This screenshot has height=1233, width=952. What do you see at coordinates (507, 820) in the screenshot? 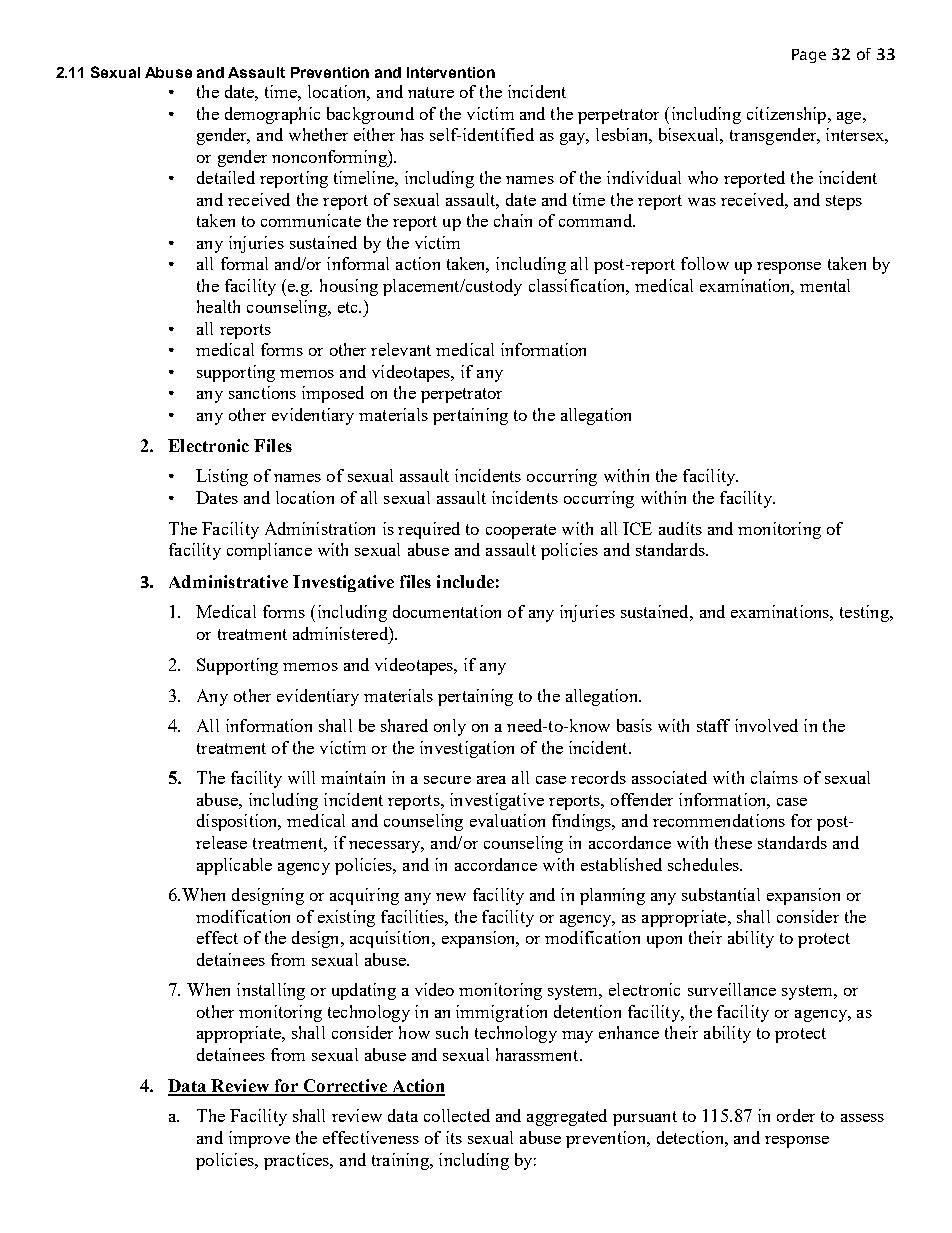
I see `evaluation` at bounding box center [507, 820].
